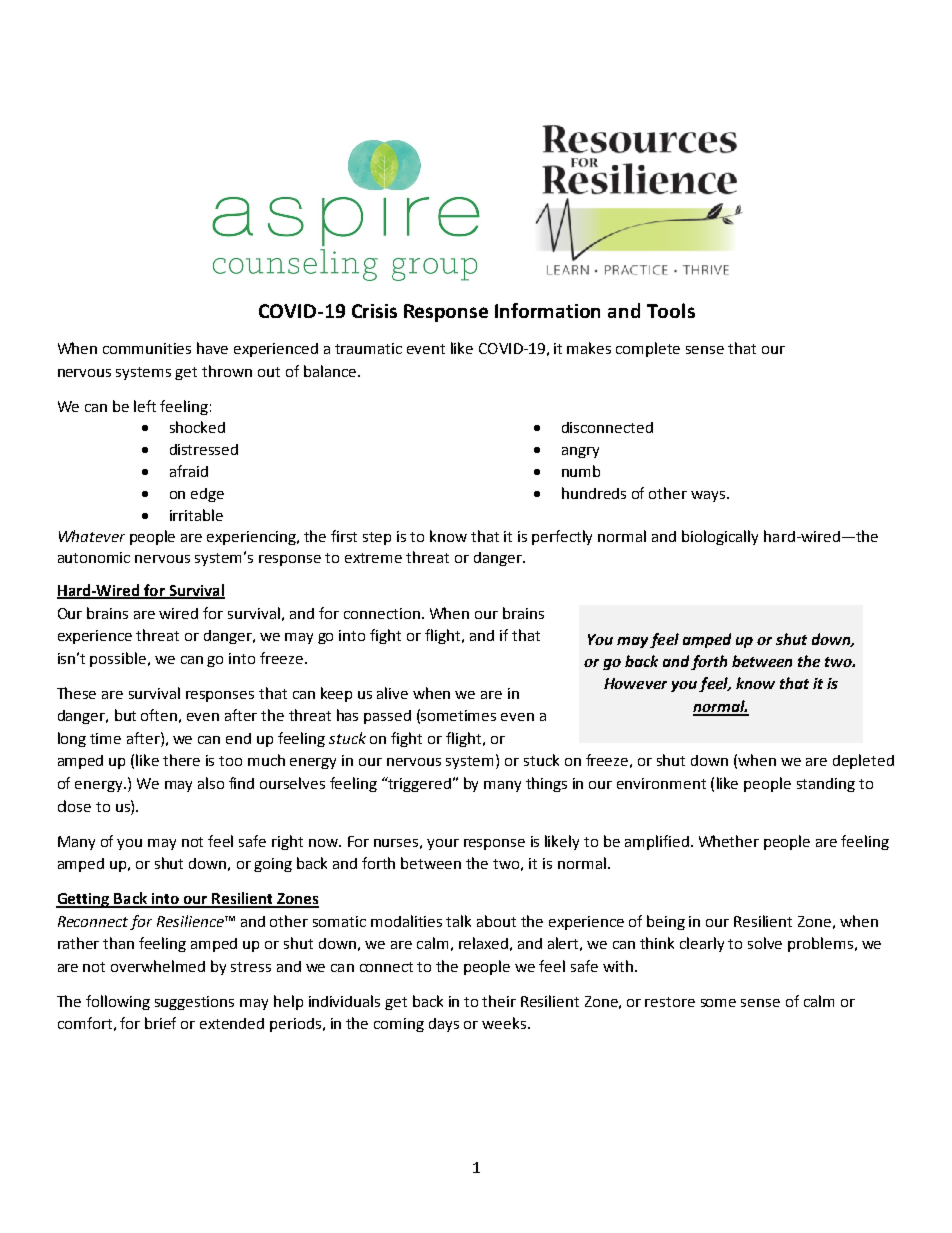 The image size is (952, 1233). What do you see at coordinates (720, 537) in the screenshot?
I see `biologically` at bounding box center [720, 537].
